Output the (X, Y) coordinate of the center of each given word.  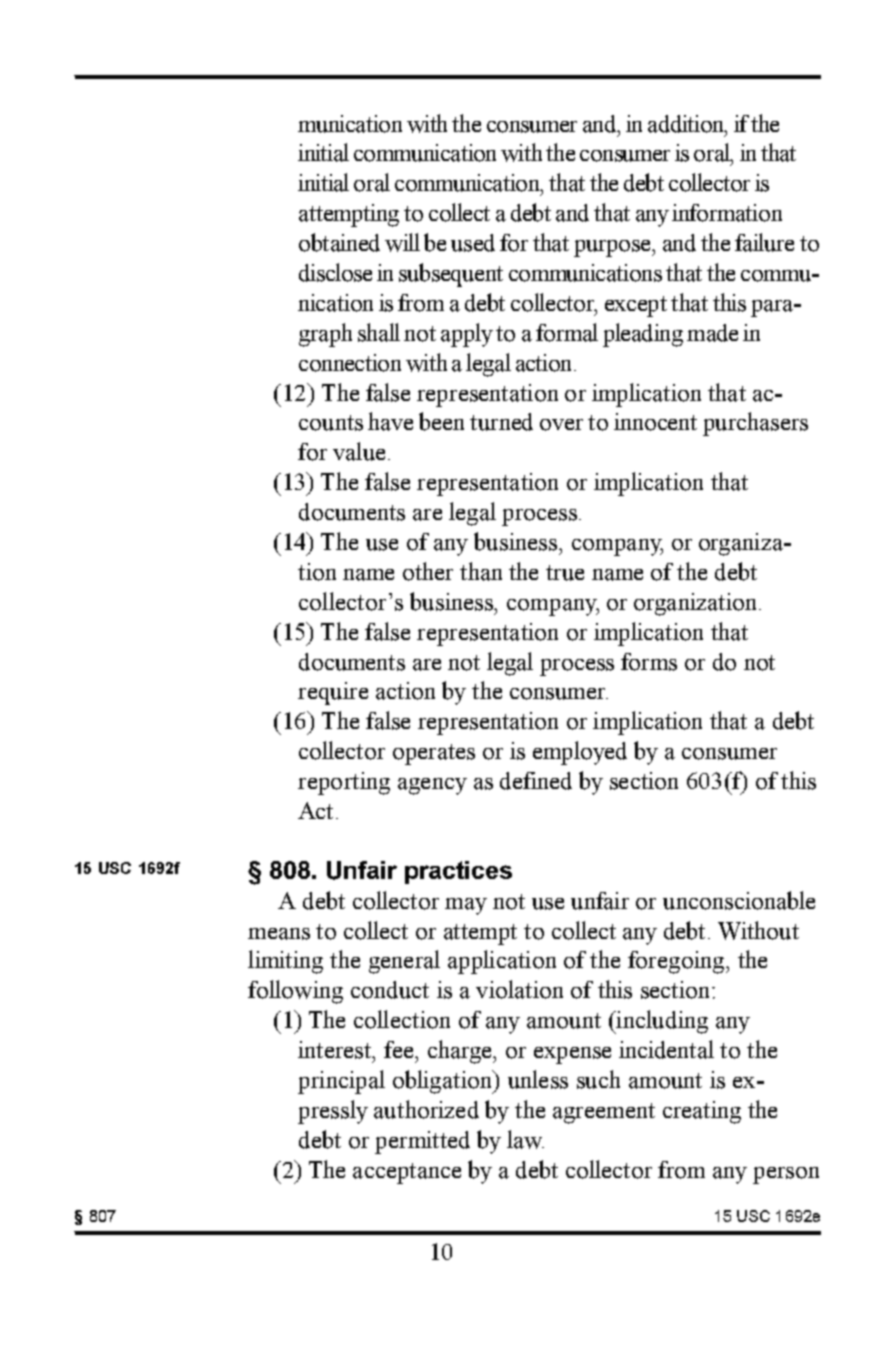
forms (649, 662)
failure (764, 242)
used (473, 243)
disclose (335, 272)
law (525, 1139)
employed (580, 753)
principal (341, 1082)
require (333, 693)
